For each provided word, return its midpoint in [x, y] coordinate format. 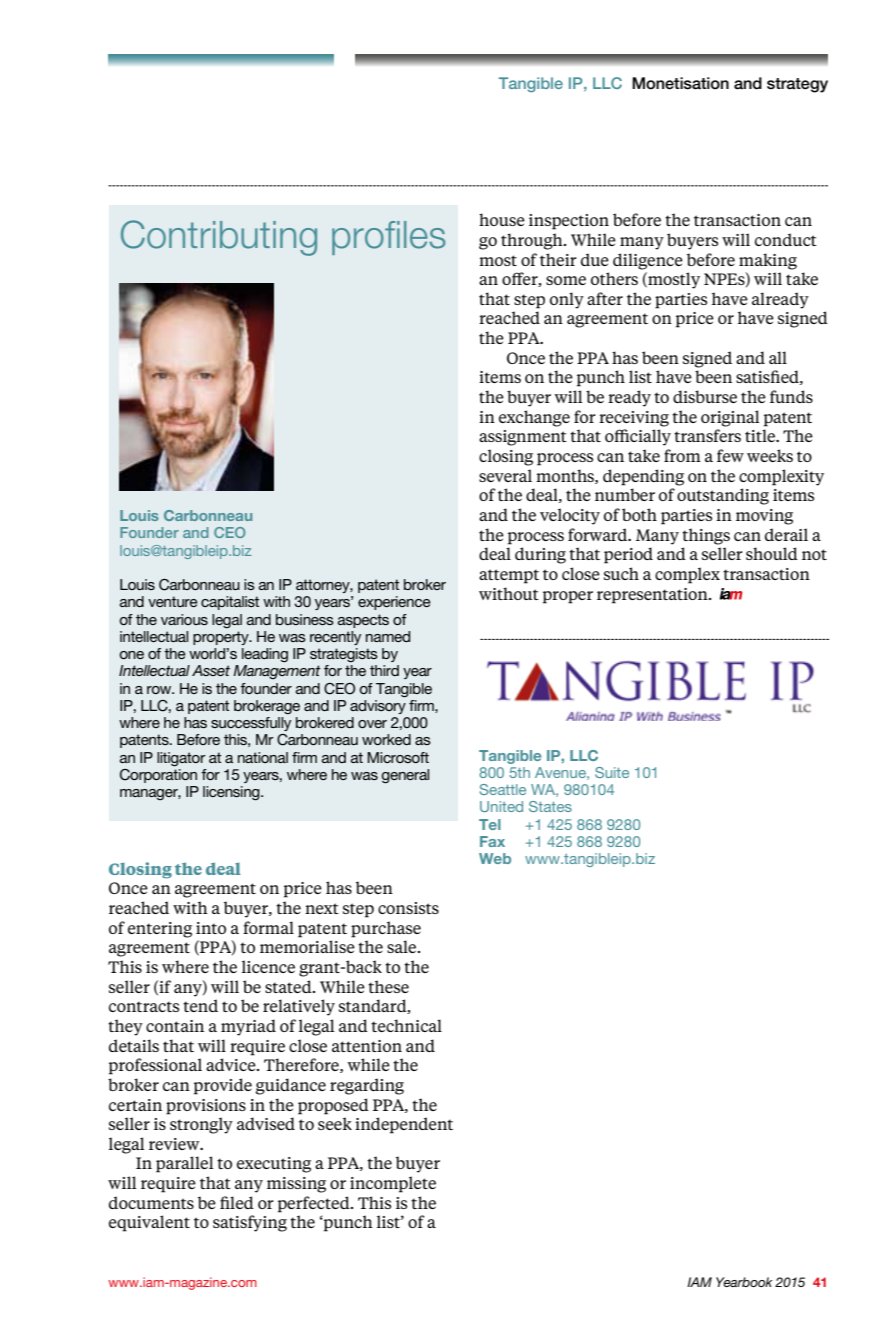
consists [408, 908]
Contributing [219, 238]
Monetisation [680, 83]
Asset [211, 670]
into [211, 928]
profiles [388, 238]
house [502, 219]
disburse [705, 396]
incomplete [393, 1184]
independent [404, 1125]
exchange [534, 418]
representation [653, 596]
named [388, 636]
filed [237, 1202]
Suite [612, 772]
